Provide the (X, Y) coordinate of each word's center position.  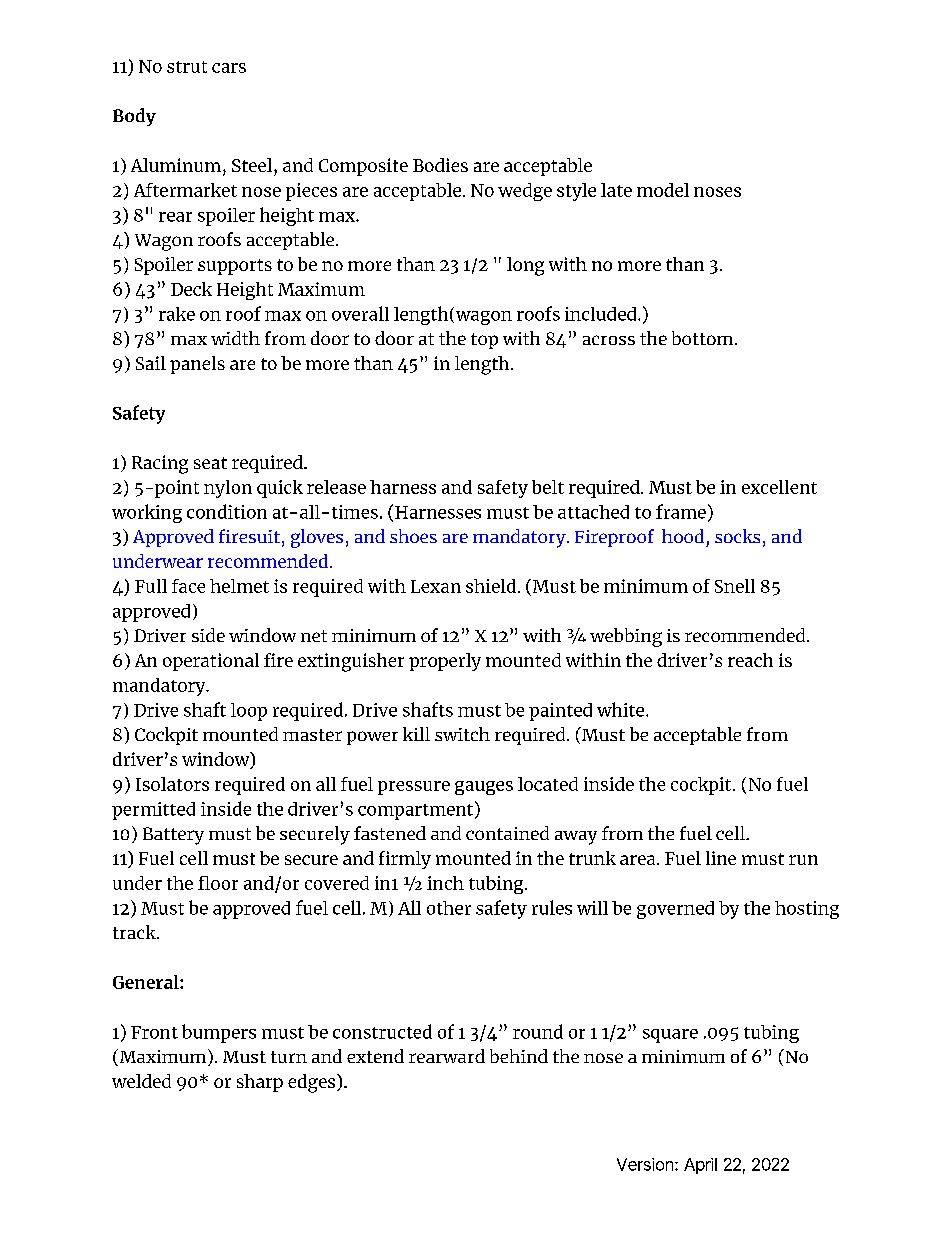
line (721, 858)
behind (519, 1056)
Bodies (440, 165)
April (700, 1166)
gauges (484, 788)
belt (548, 487)
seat (210, 463)
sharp (260, 1083)
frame (681, 511)
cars (229, 68)
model (663, 190)
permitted (153, 811)
